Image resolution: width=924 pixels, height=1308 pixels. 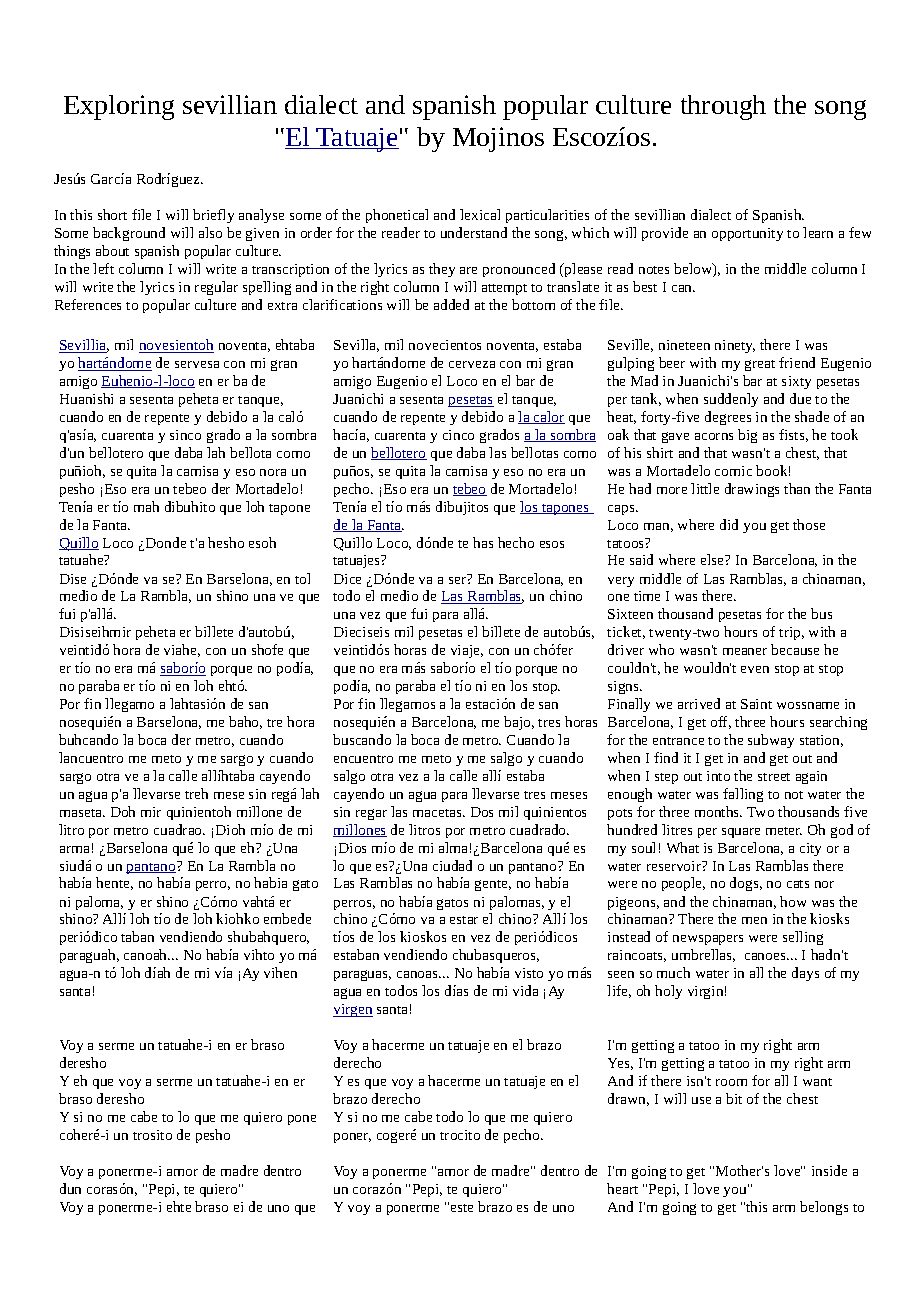 I want to click on meter, so click(x=784, y=831).
